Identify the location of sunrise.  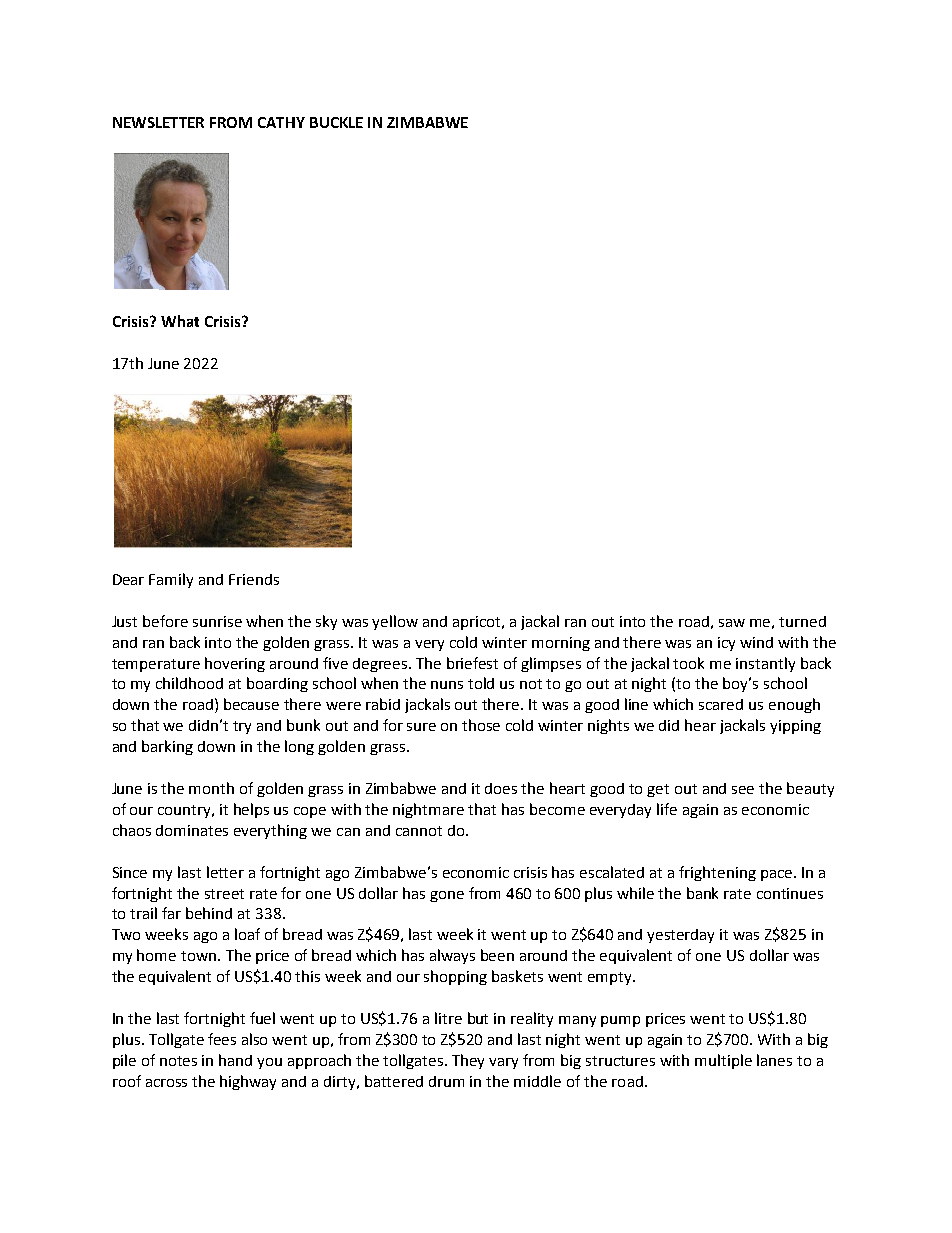
(217, 621).
